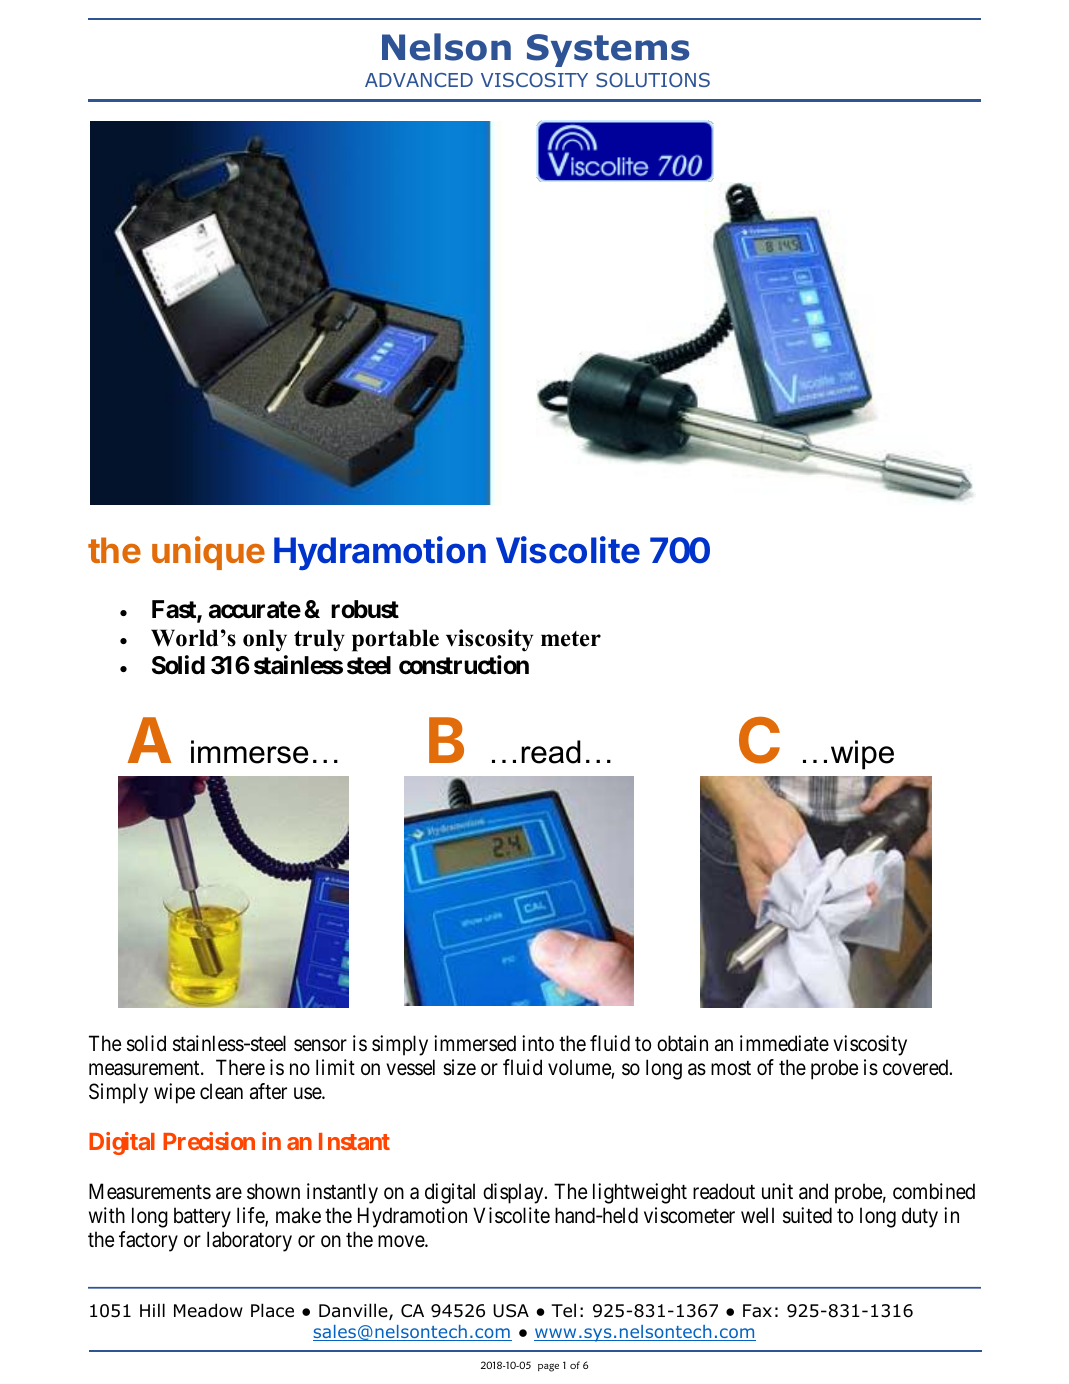  Describe the element at coordinates (419, 80) in the image. I see `ADVANCED` at that location.
